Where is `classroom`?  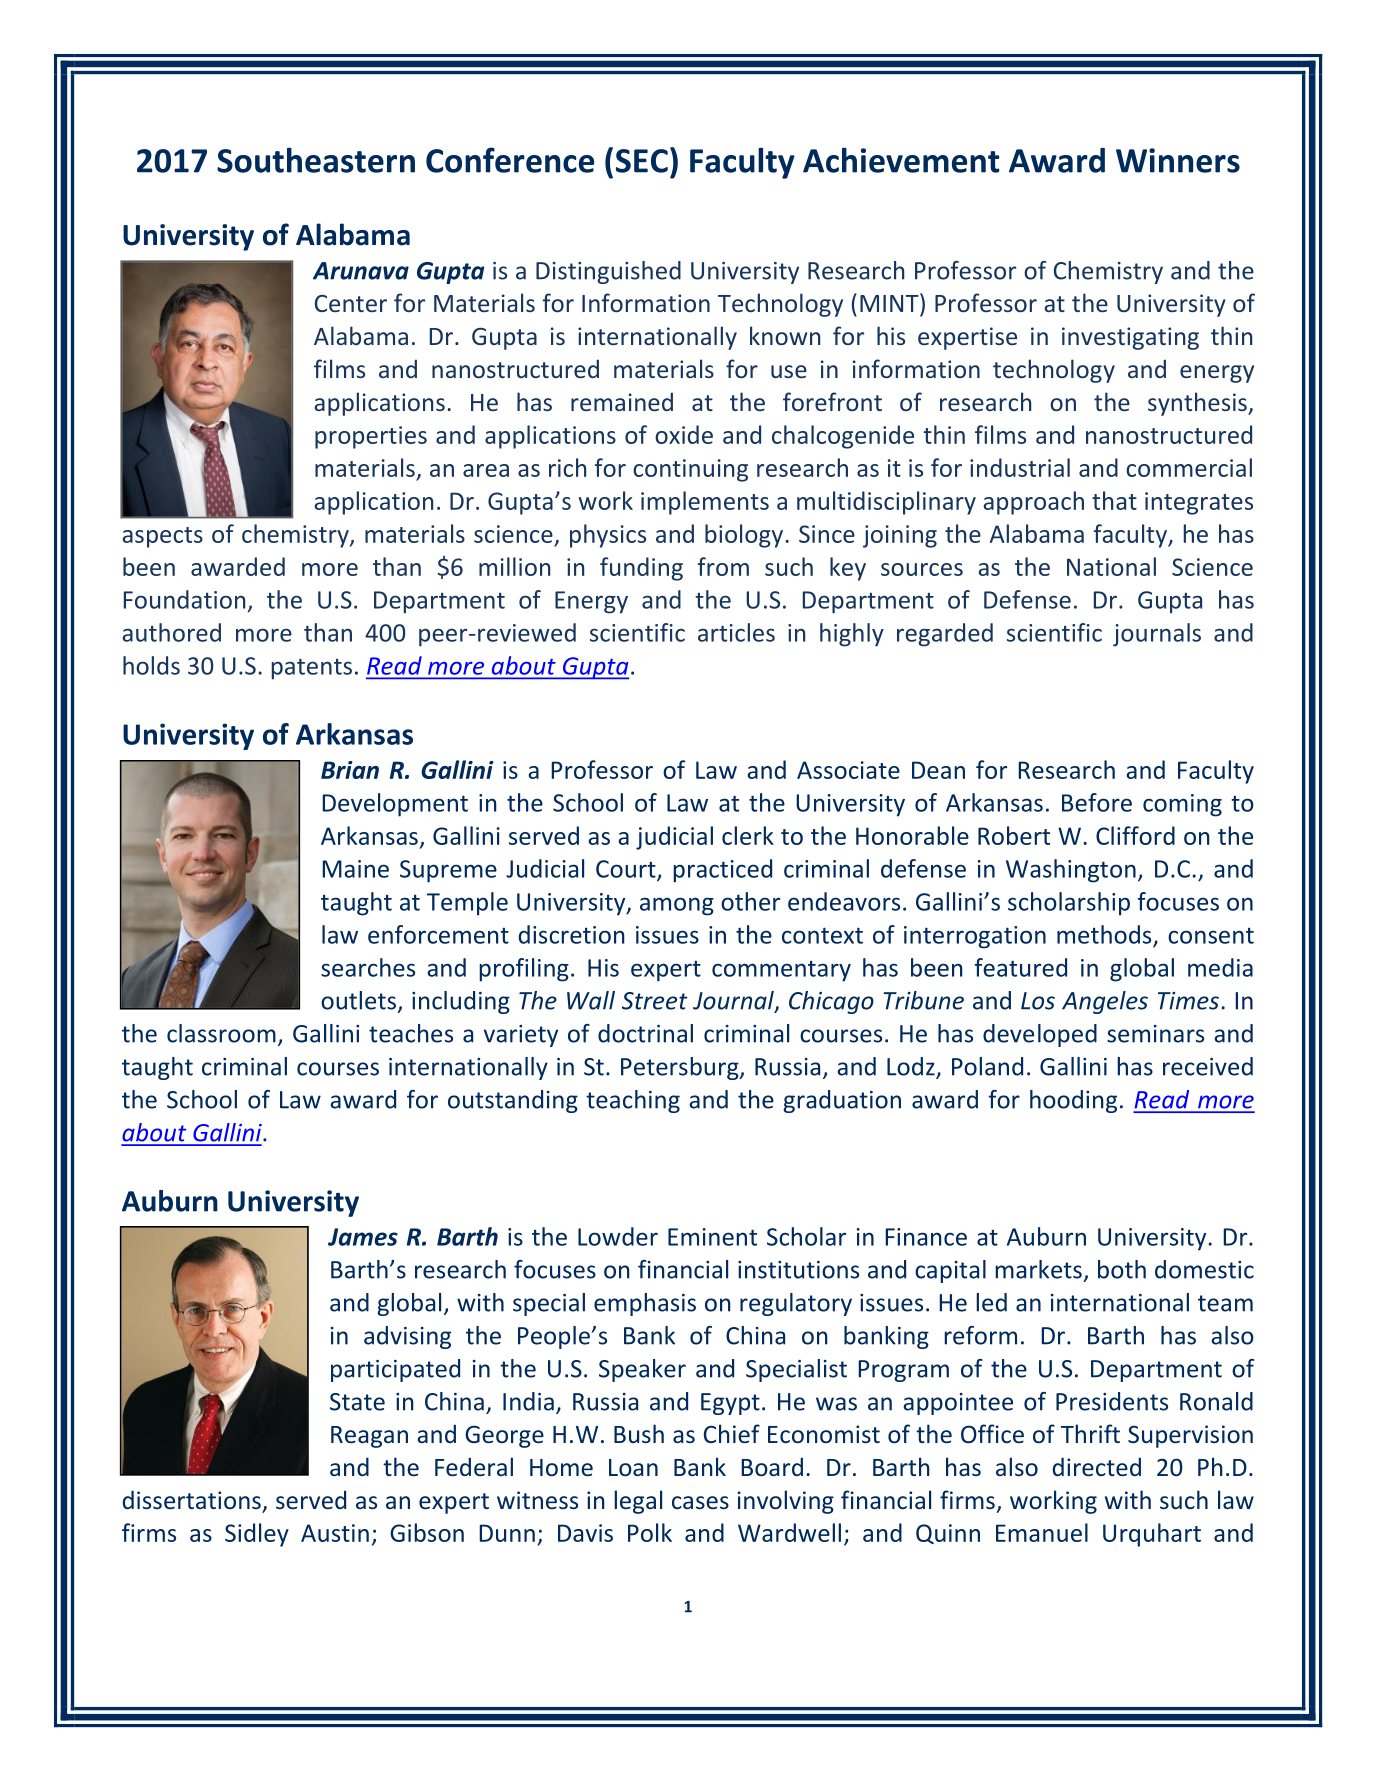 classroom is located at coordinates (221, 1033).
